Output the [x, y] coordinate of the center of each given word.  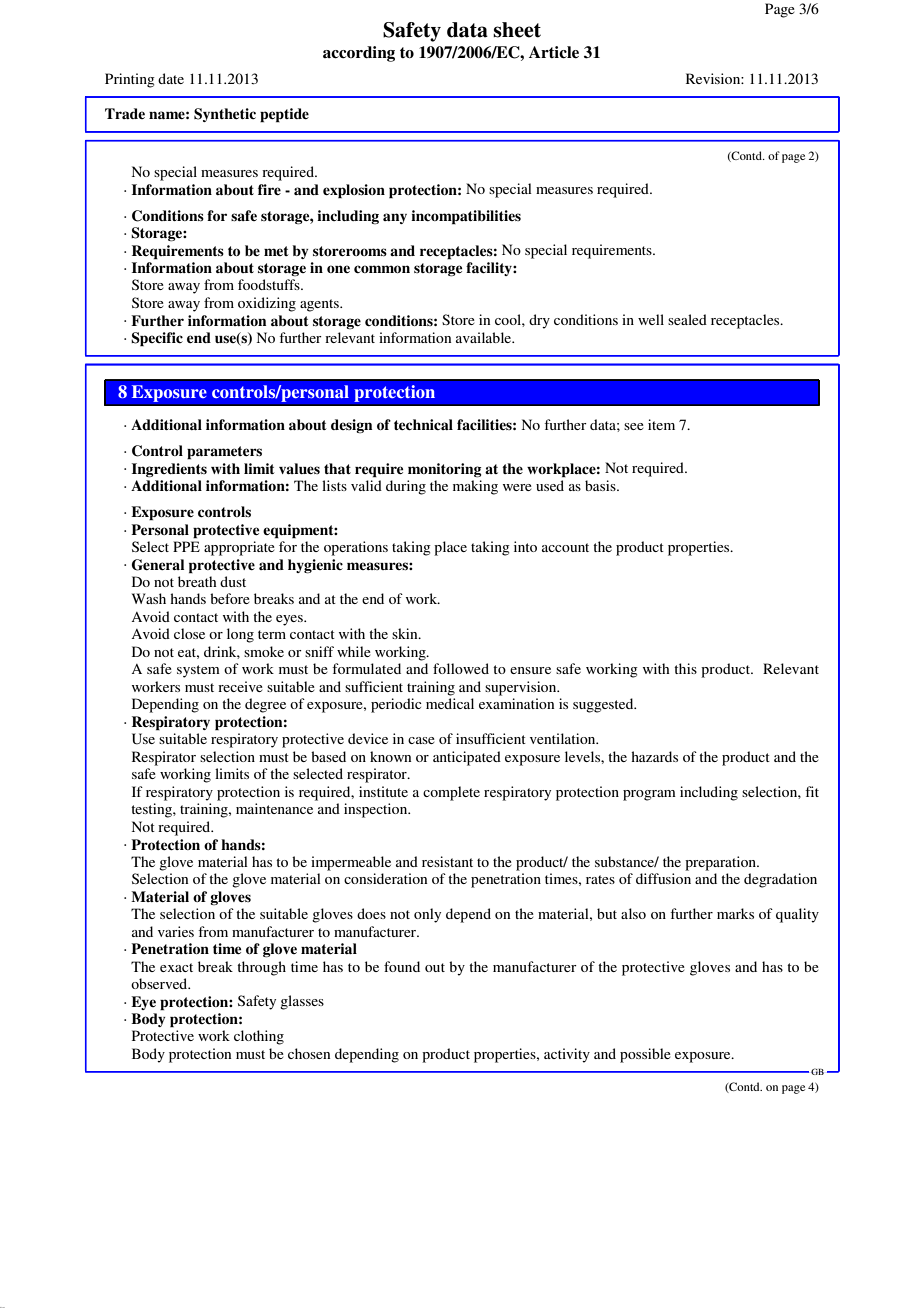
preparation [722, 863]
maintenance [274, 808]
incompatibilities [466, 217]
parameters [224, 453]
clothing [259, 1037]
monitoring [445, 470]
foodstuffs [270, 284]
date [171, 78]
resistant [447, 861]
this [685, 668]
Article [554, 52]
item [661, 424]
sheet [517, 30]
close [189, 633]
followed [461, 668]
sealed [687, 319]
